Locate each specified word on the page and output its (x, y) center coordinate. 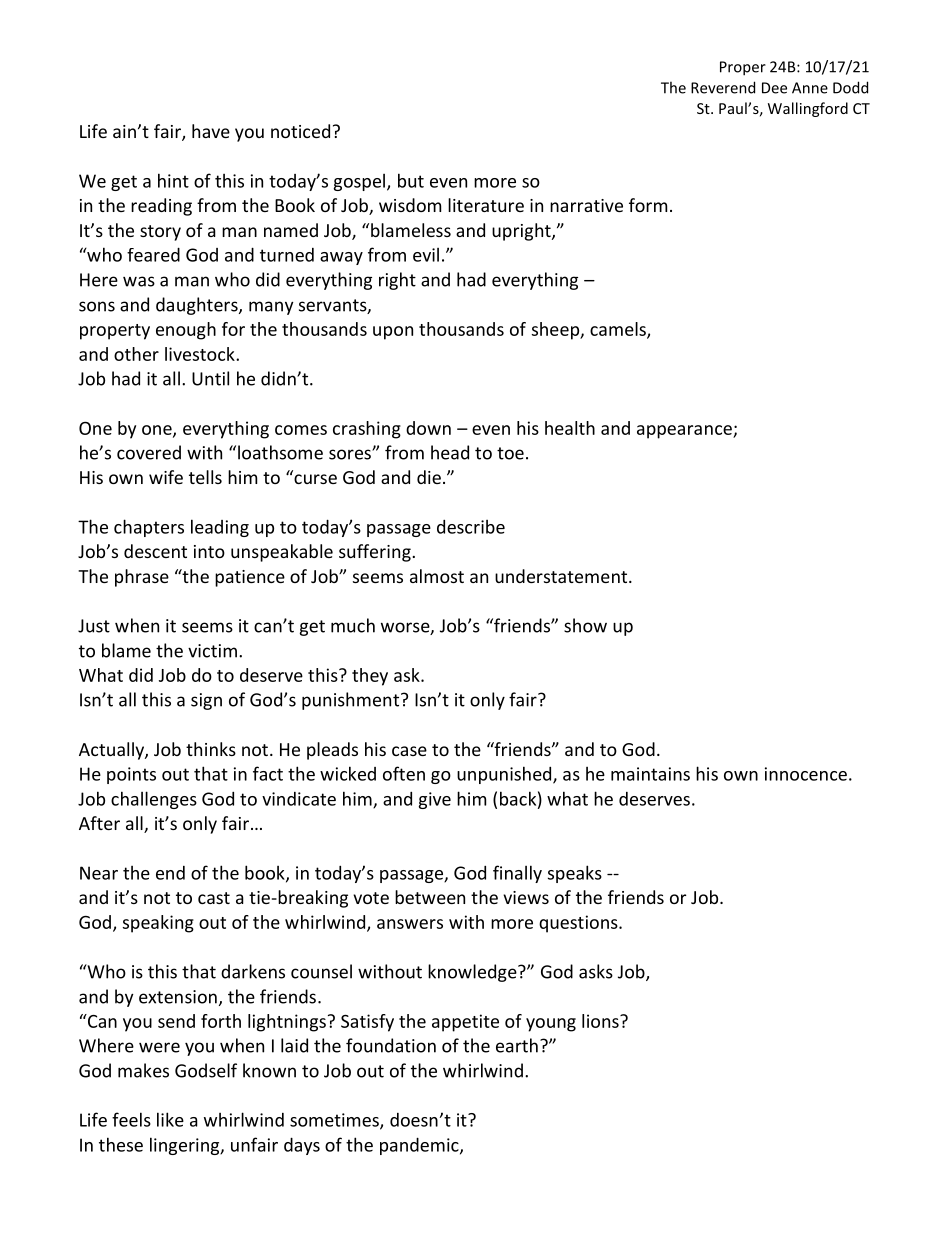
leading (220, 528)
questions (579, 924)
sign (206, 701)
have (211, 131)
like (170, 1119)
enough (186, 331)
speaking (158, 924)
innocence (806, 774)
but (411, 180)
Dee (774, 88)
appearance (685, 432)
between (430, 897)
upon (393, 333)
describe (471, 527)
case (409, 751)
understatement (562, 576)
